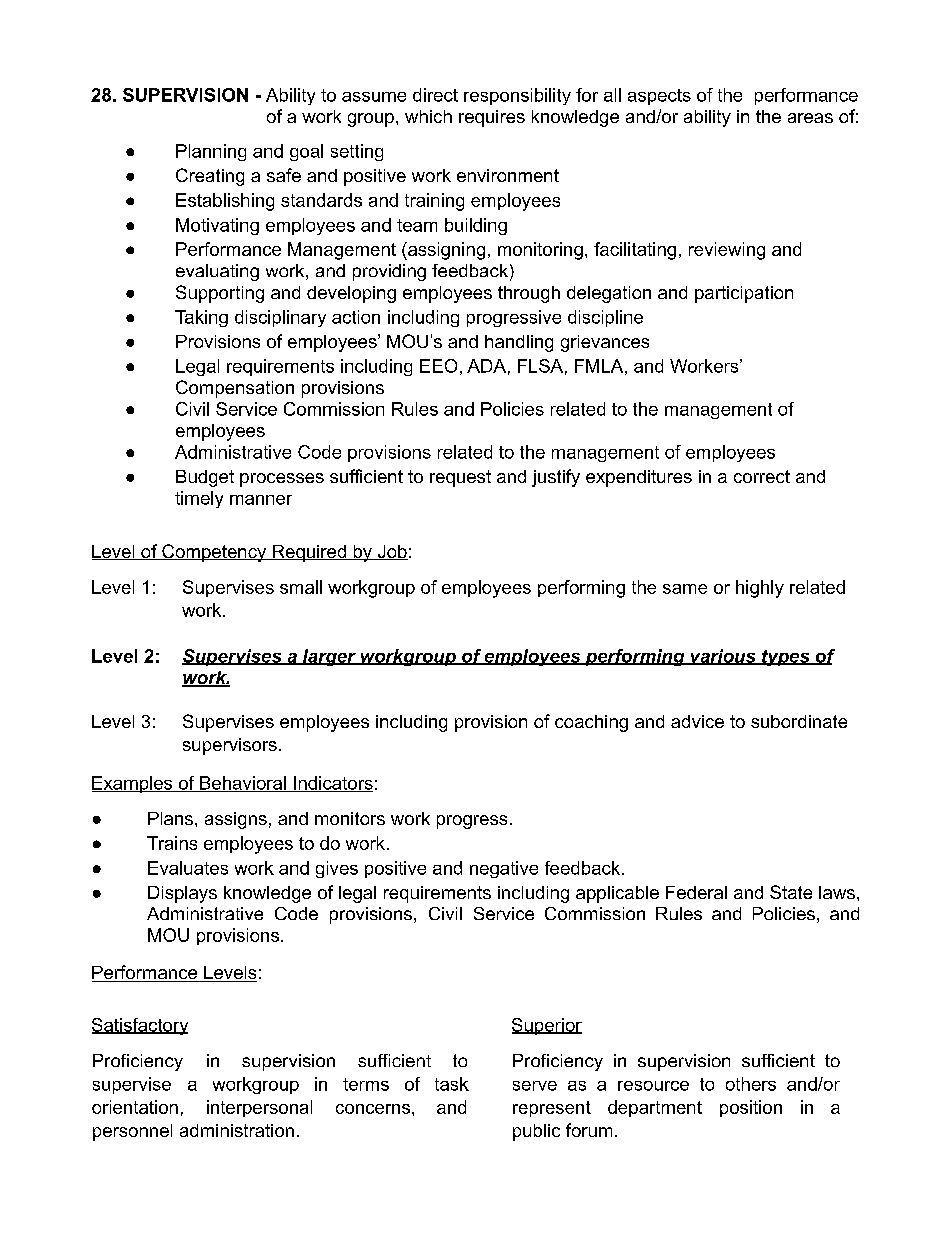 The height and width of the screenshot is (1233, 952). Describe the element at coordinates (211, 152) in the screenshot. I see `Planning` at that location.
